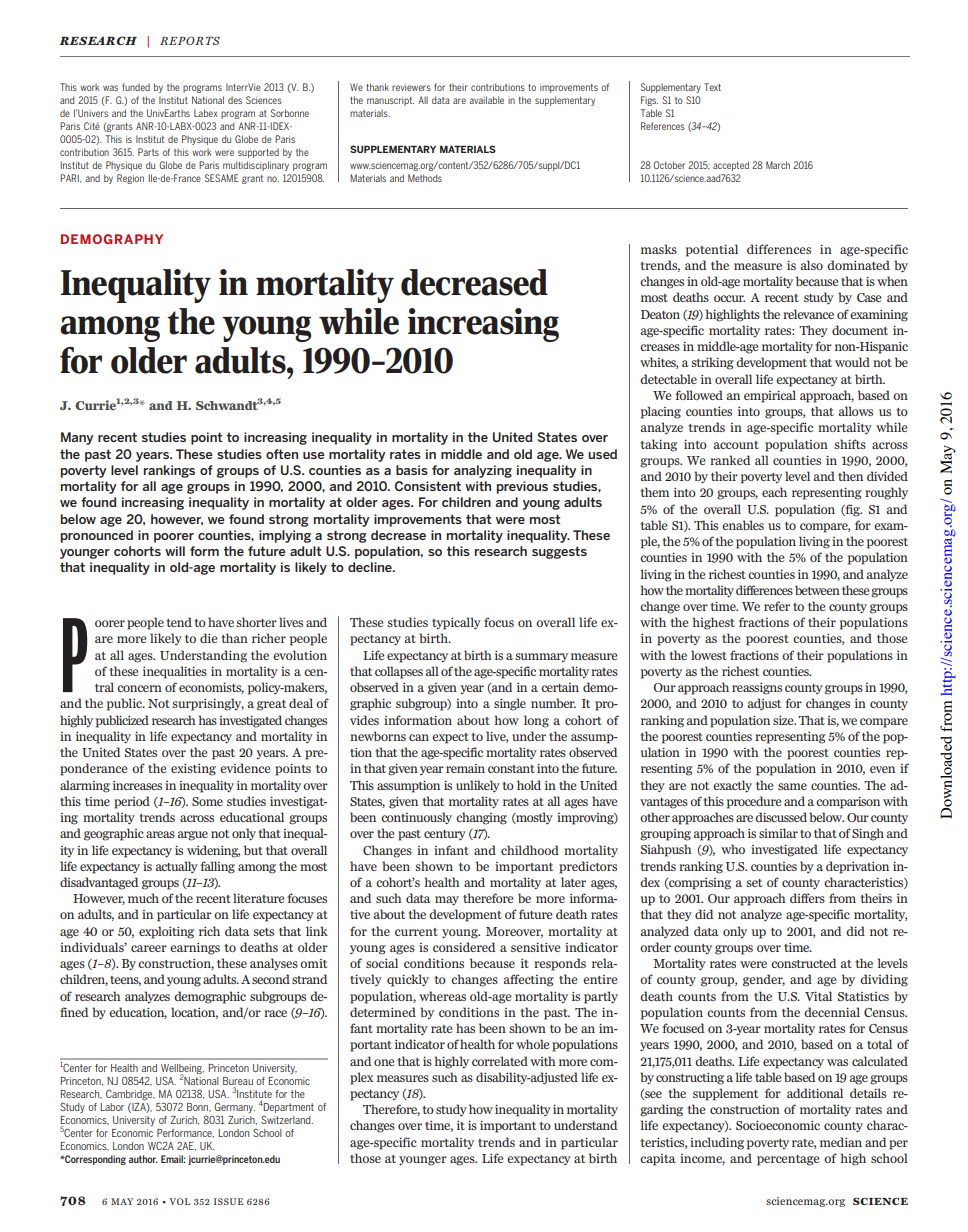 Image resolution: width=968 pixels, height=1232 pixels. Describe the element at coordinates (486, 100) in the screenshot. I see `available` at that location.
